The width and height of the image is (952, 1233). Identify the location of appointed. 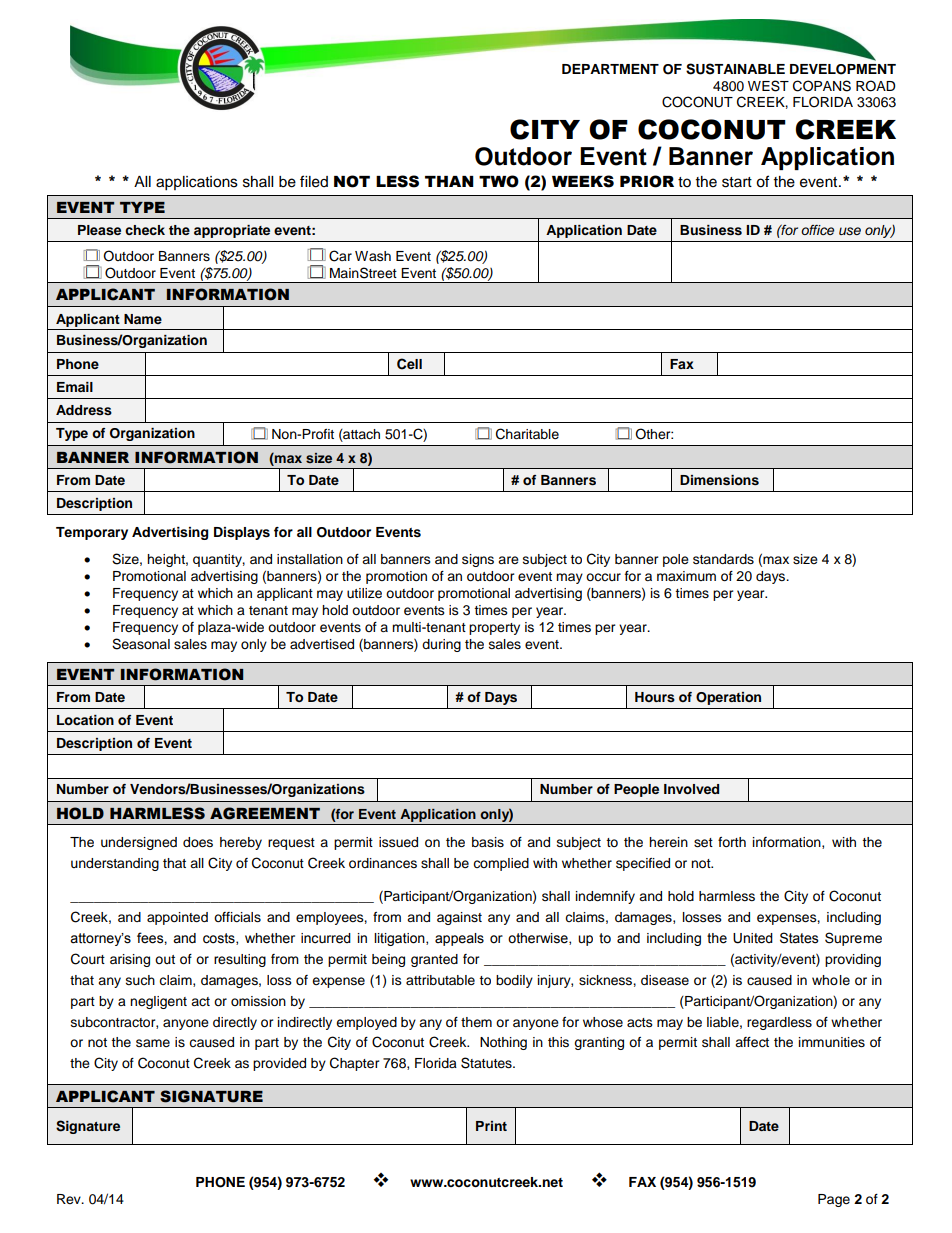
(177, 918).
